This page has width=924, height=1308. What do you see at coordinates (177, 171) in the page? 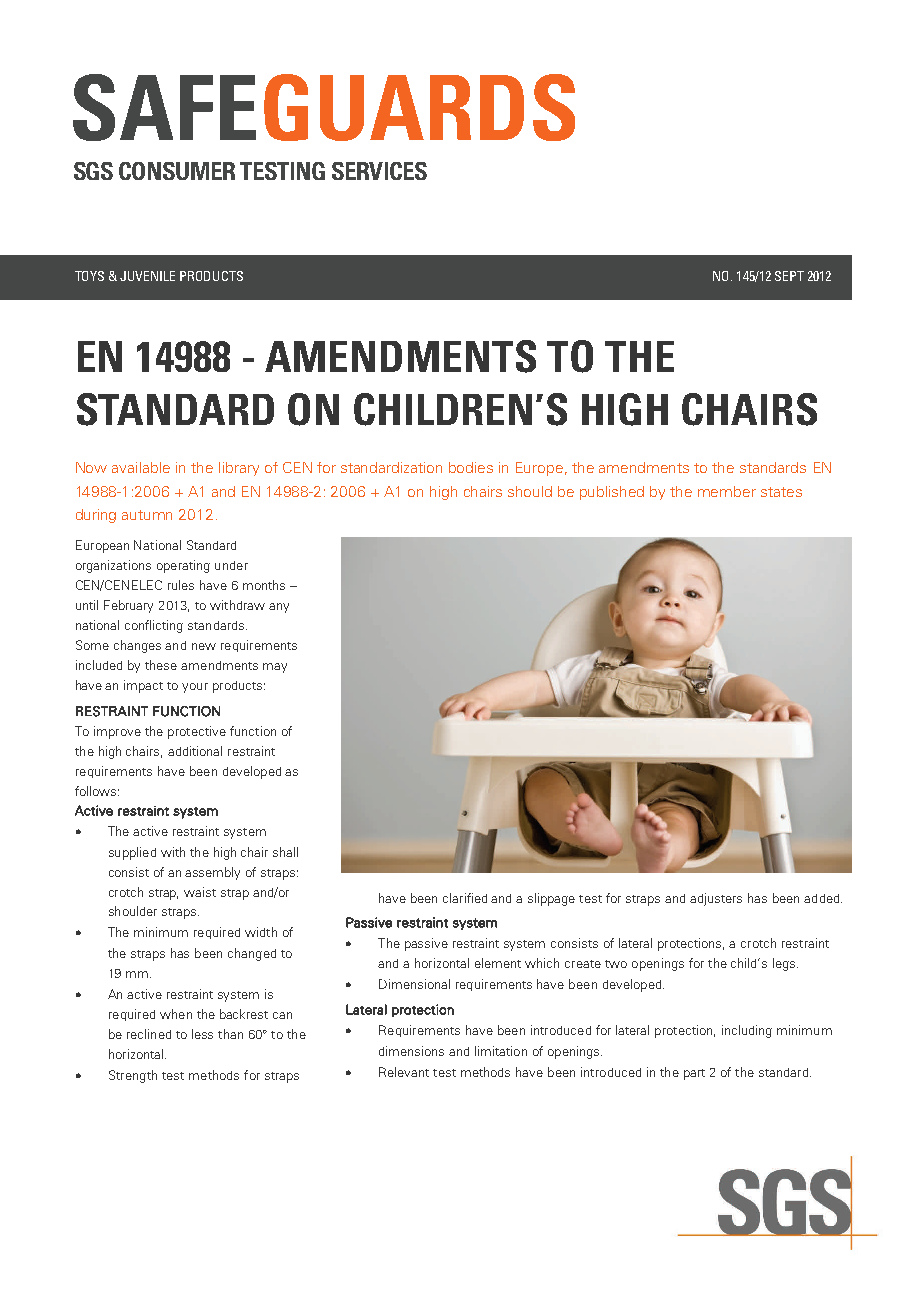
I see `CONSUMER` at bounding box center [177, 171].
